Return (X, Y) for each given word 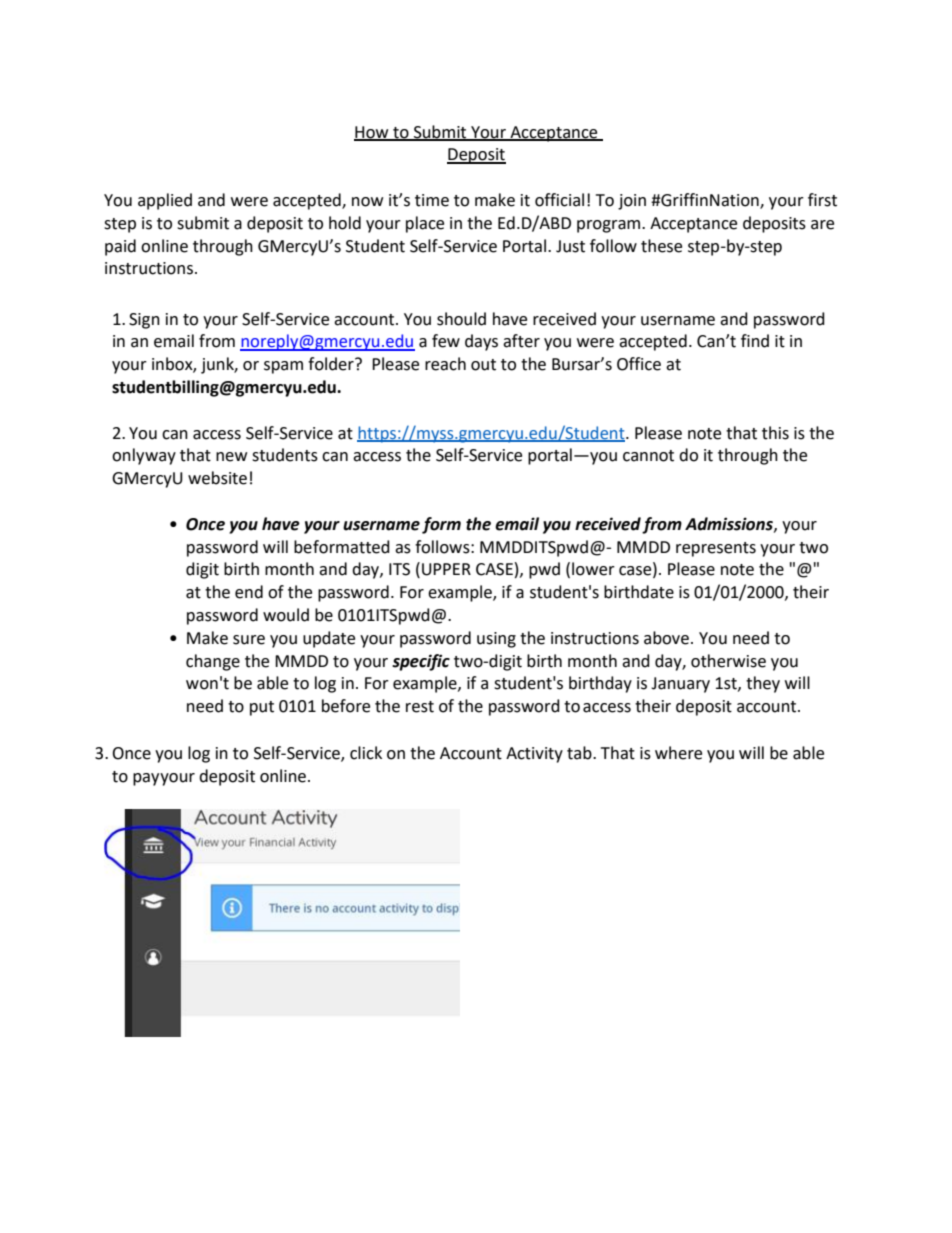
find (755, 341)
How (372, 133)
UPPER (446, 569)
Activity (534, 755)
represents (716, 549)
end (249, 592)
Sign (144, 321)
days (481, 342)
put (262, 708)
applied (165, 201)
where (678, 753)
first (822, 200)
